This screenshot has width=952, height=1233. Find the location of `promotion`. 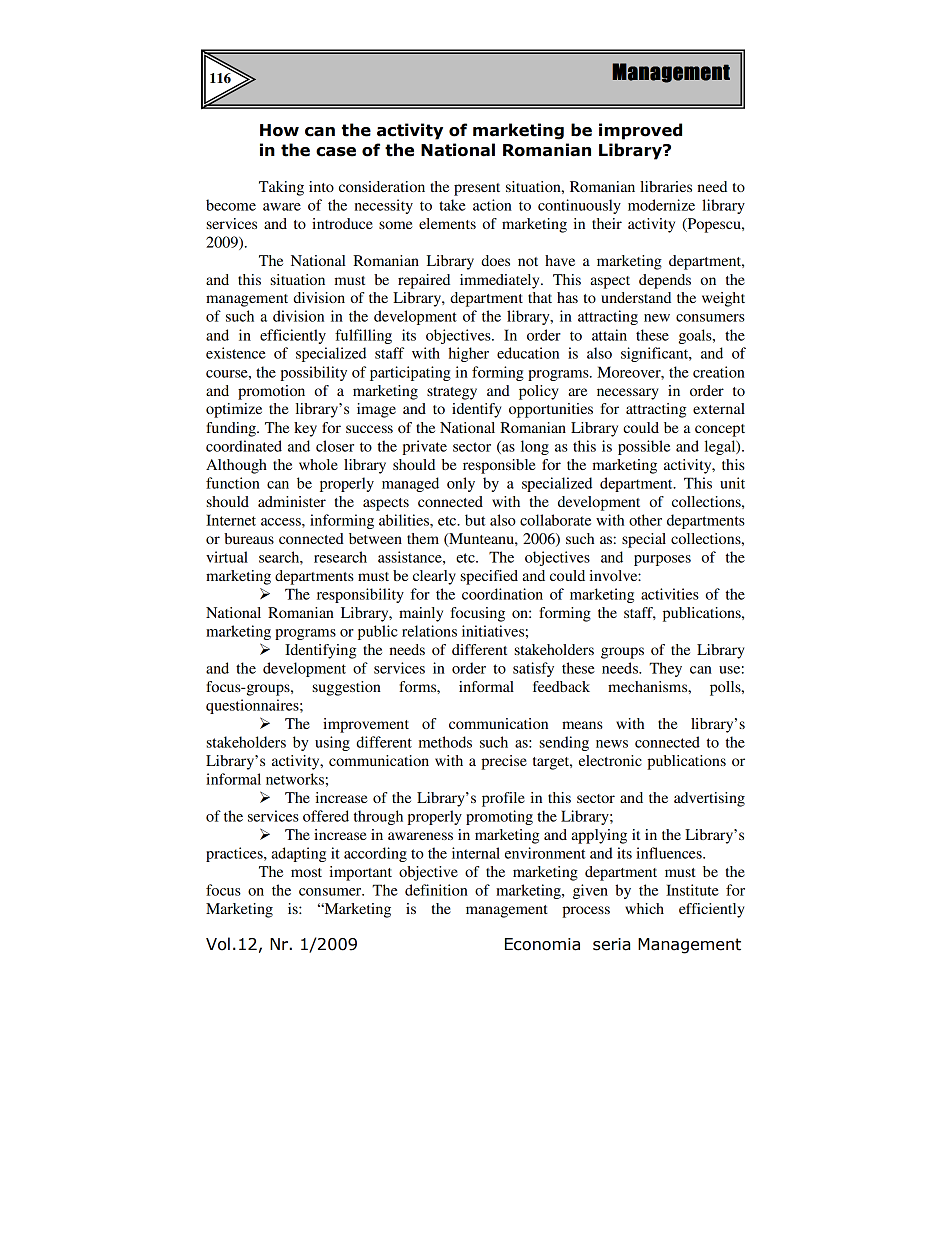

promotion is located at coordinates (271, 392).
